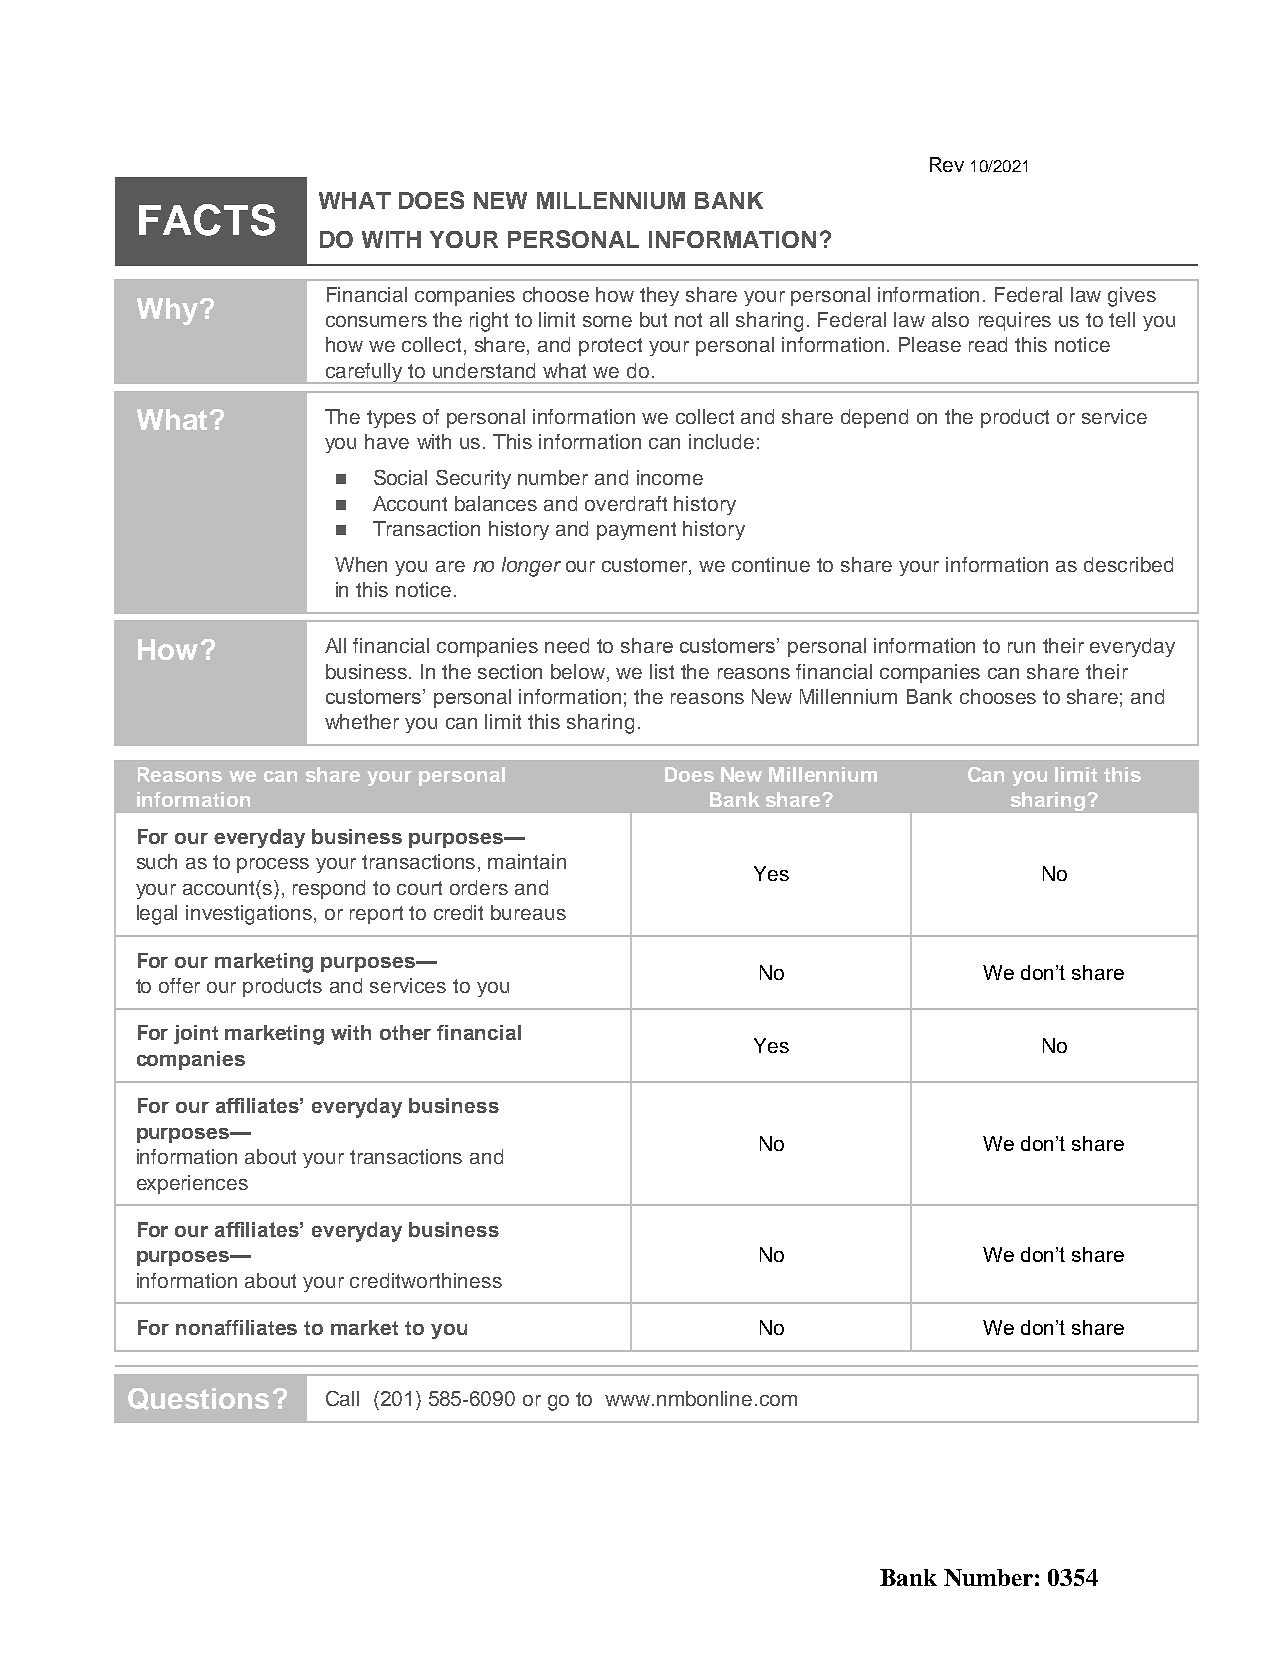 The width and height of the page is (1288, 1667). Describe the element at coordinates (527, 861) in the page. I see `maintain` at that location.
